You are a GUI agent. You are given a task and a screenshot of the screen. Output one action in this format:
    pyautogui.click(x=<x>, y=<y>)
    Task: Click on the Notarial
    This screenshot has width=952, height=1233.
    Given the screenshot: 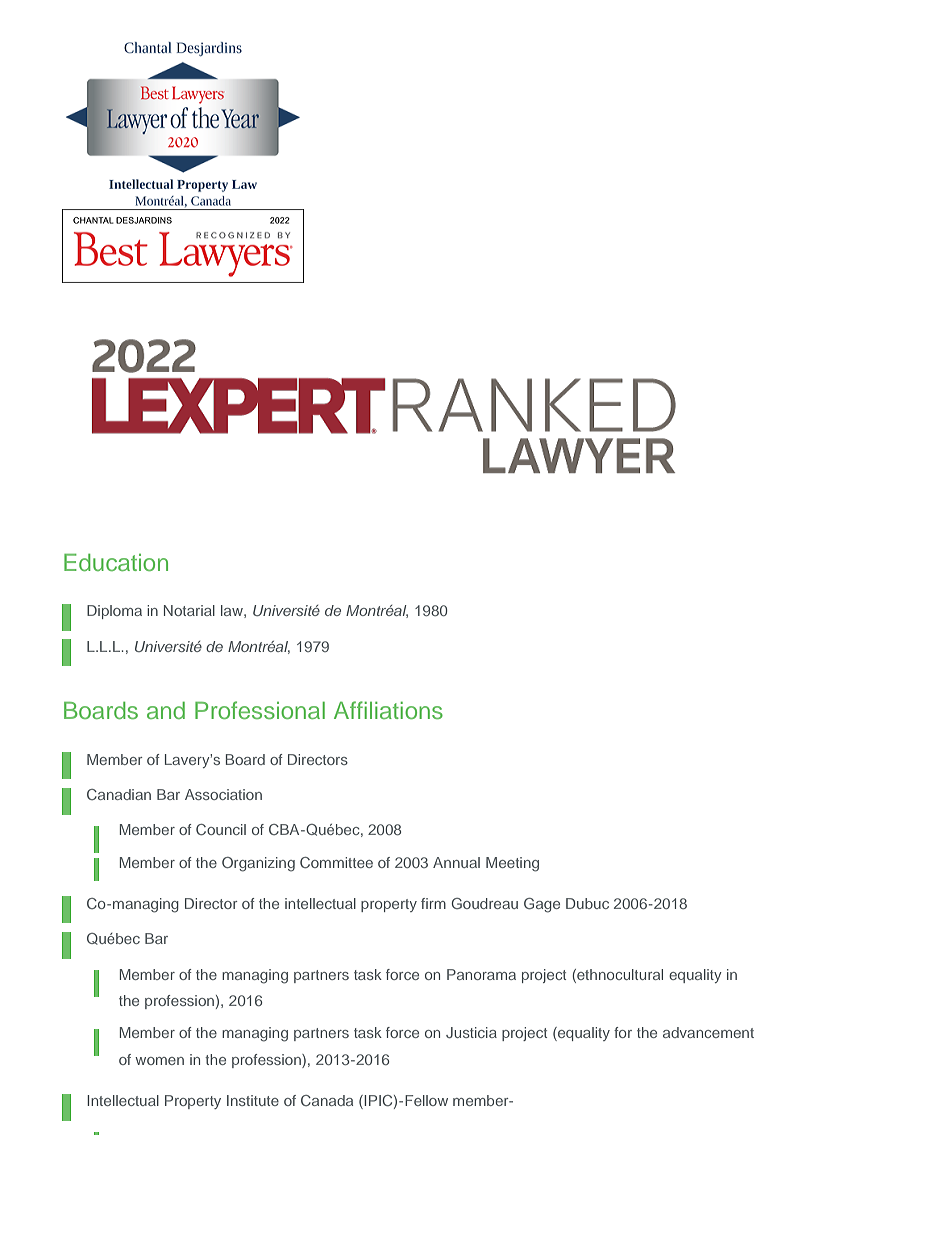 What is the action you would take?
    pyautogui.click(x=189, y=610)
